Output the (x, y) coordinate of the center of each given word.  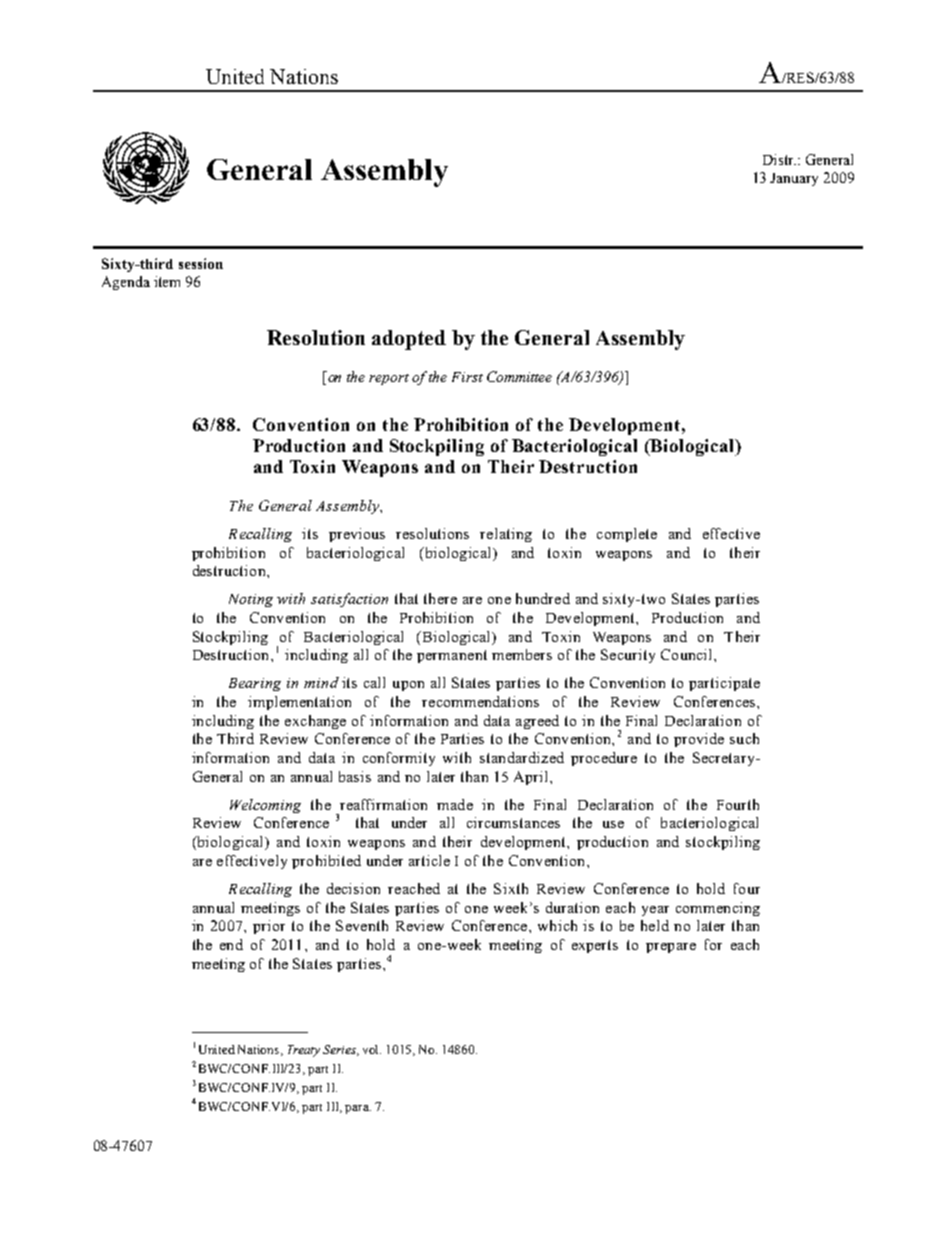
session (201, 263)
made (455, 804)
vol (372, 1049)
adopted (409, 340)
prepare (671, 948)
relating (506, 535)
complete (627, 535)
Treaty (304, 1051)
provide (699, 740)
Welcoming (265, 806)
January (794, 179)
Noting (251, 600)
